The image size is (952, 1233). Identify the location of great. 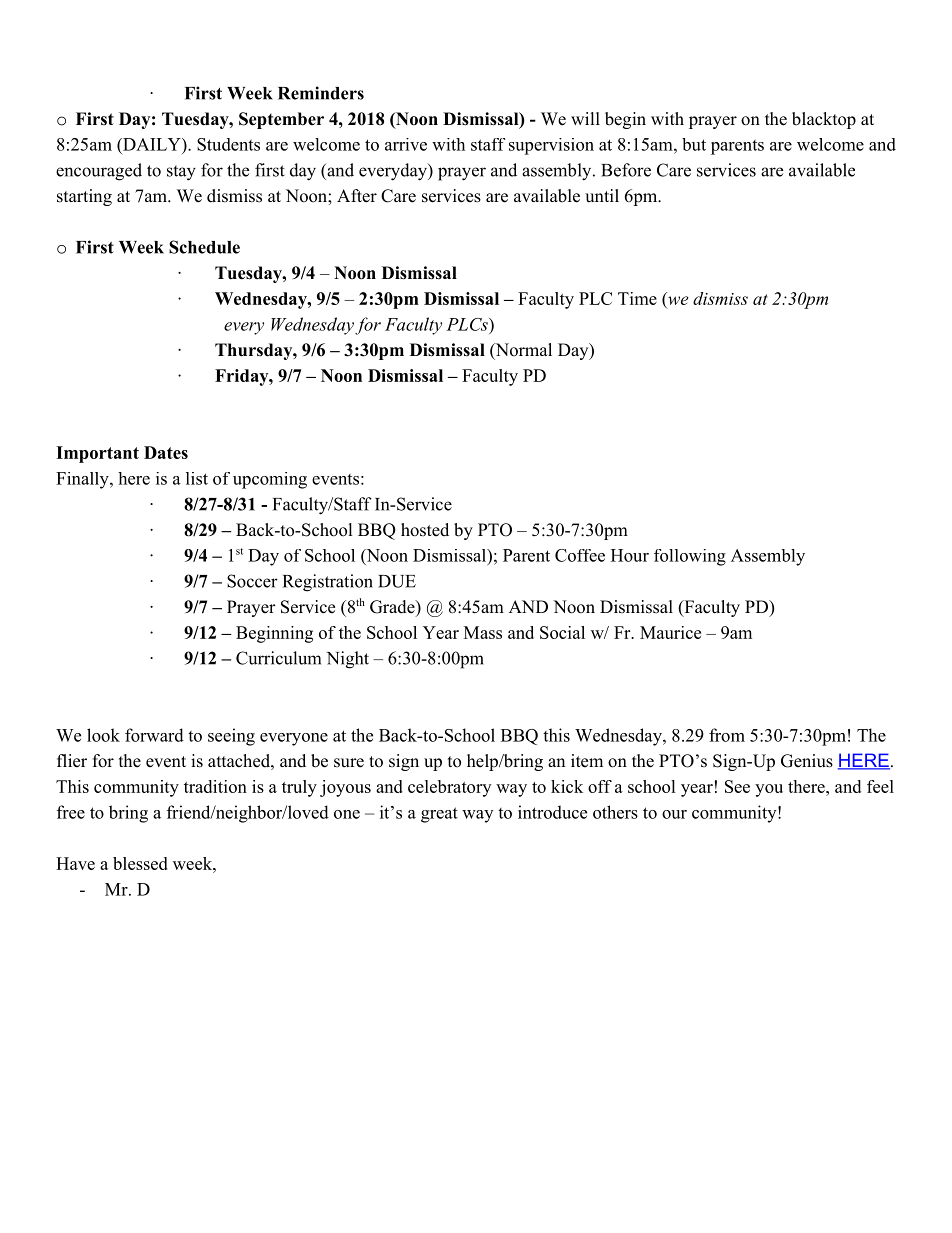
(439, 815).
